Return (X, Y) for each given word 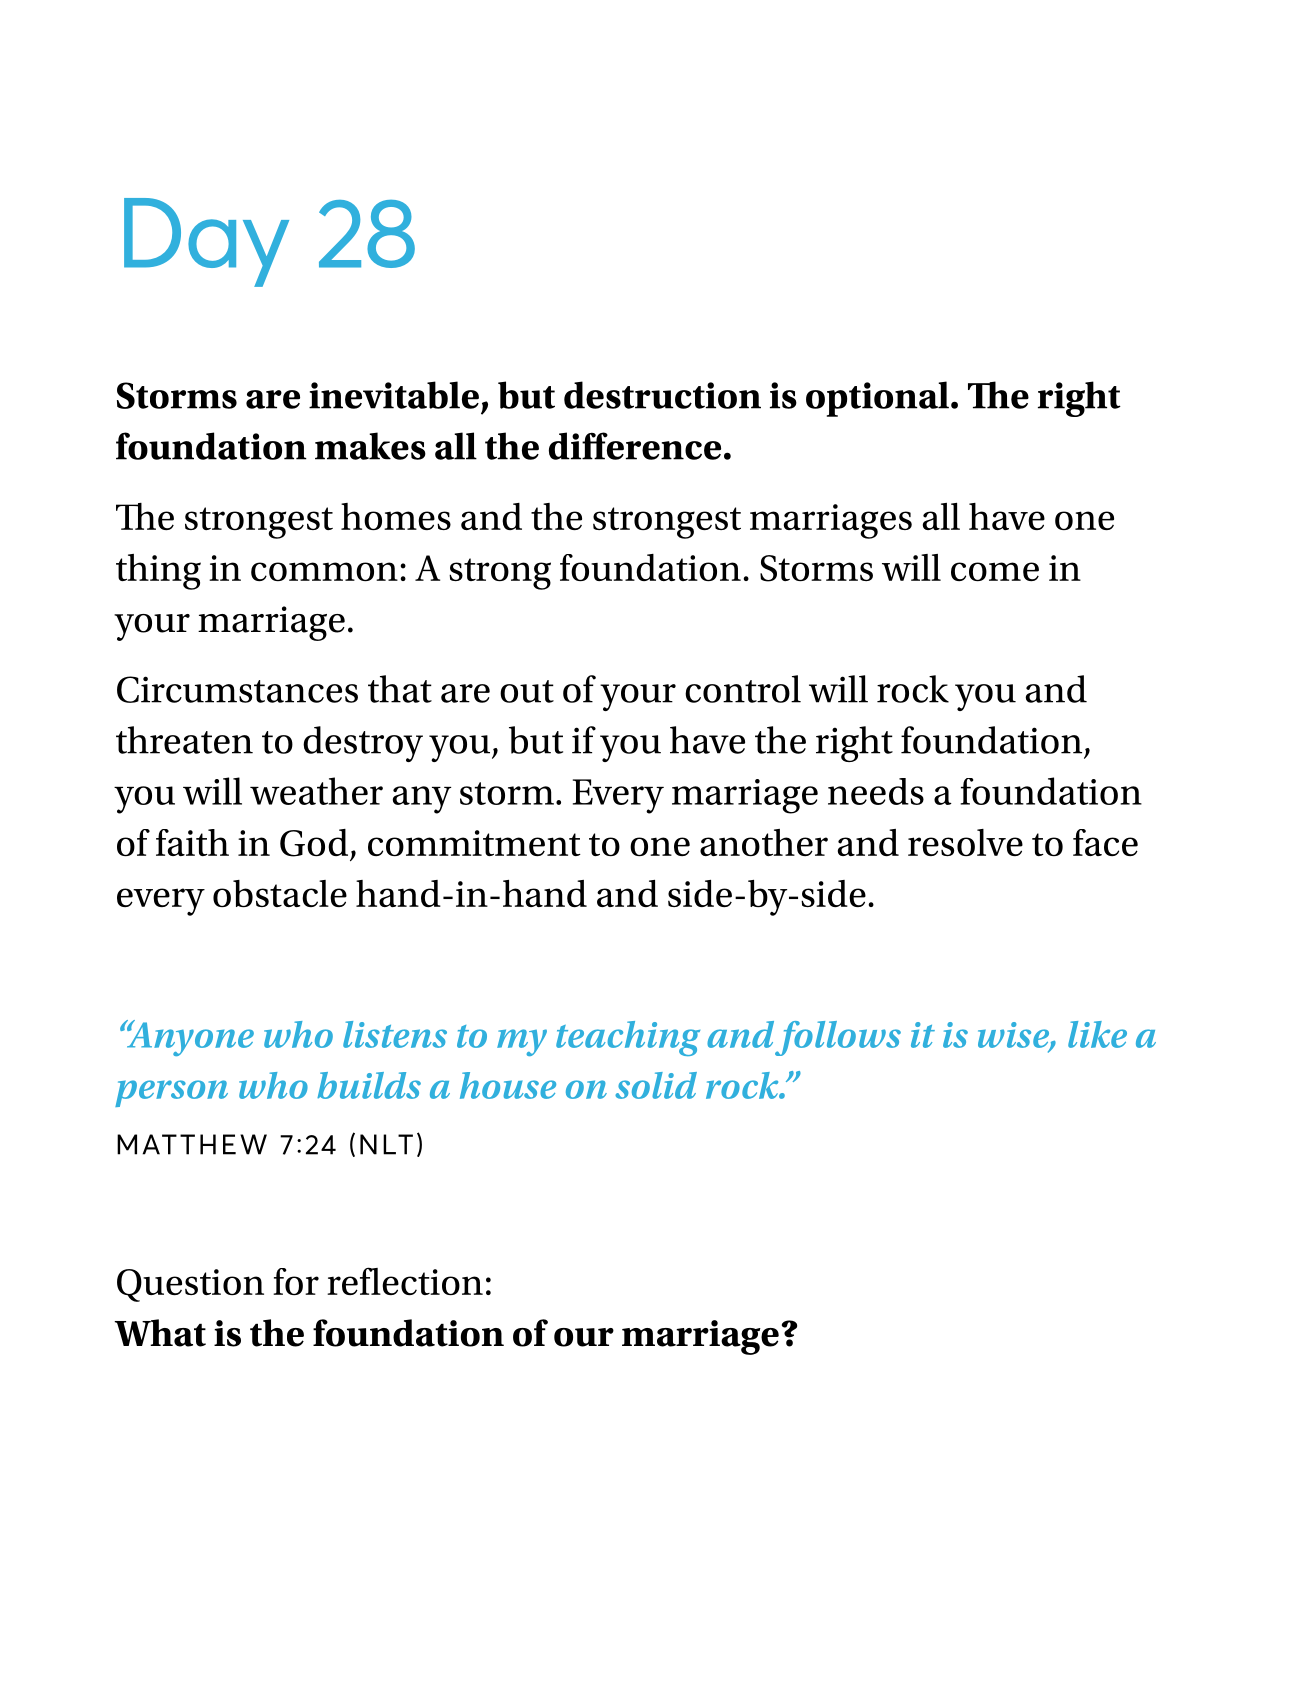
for (296, 1281)
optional (877, 399)
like (1097, 1034)
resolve (965, 842)
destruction (662, 395)
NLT (386, 1144)
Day (206, 242)
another (764, 842)
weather (316, 791)
